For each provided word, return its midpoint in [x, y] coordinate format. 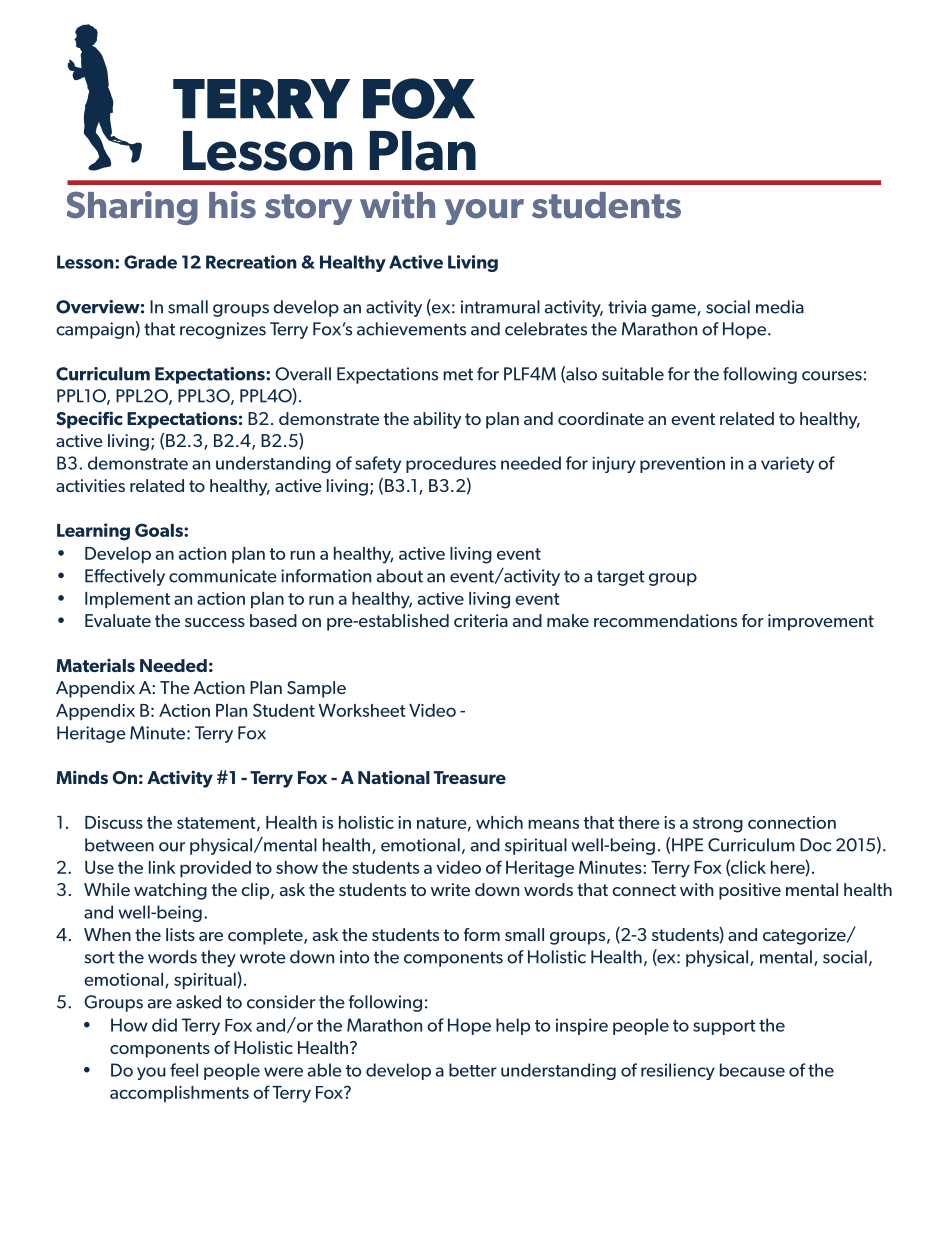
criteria [481, 620]
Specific [89, 420]
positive [750, 891]
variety [787, 464]
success [215, 622]
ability [437, 420]
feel [184, 1070]
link [162, 867]
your [484, 212]
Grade [150, 262]
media [780, 307]
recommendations [665, 620]
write [450, 889]
